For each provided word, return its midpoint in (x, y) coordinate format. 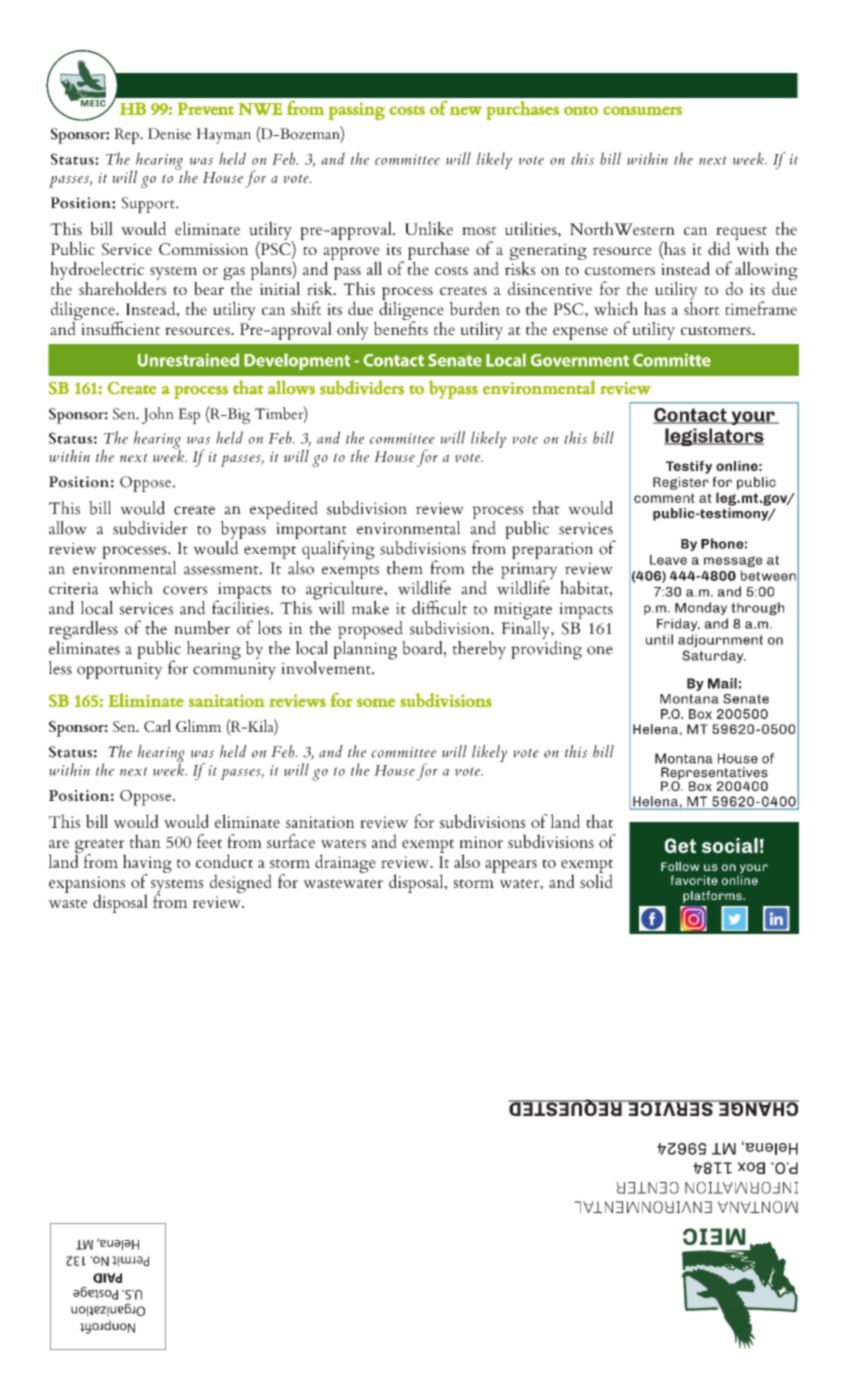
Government (580, 360)
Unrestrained (188, 360)
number (202, 628)
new (465, 110)
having (147, 864)
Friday (678, 624)
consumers (642, 110)
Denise (169, 134)
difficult (439, 607)
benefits (401, 327)
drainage (345, 863)
